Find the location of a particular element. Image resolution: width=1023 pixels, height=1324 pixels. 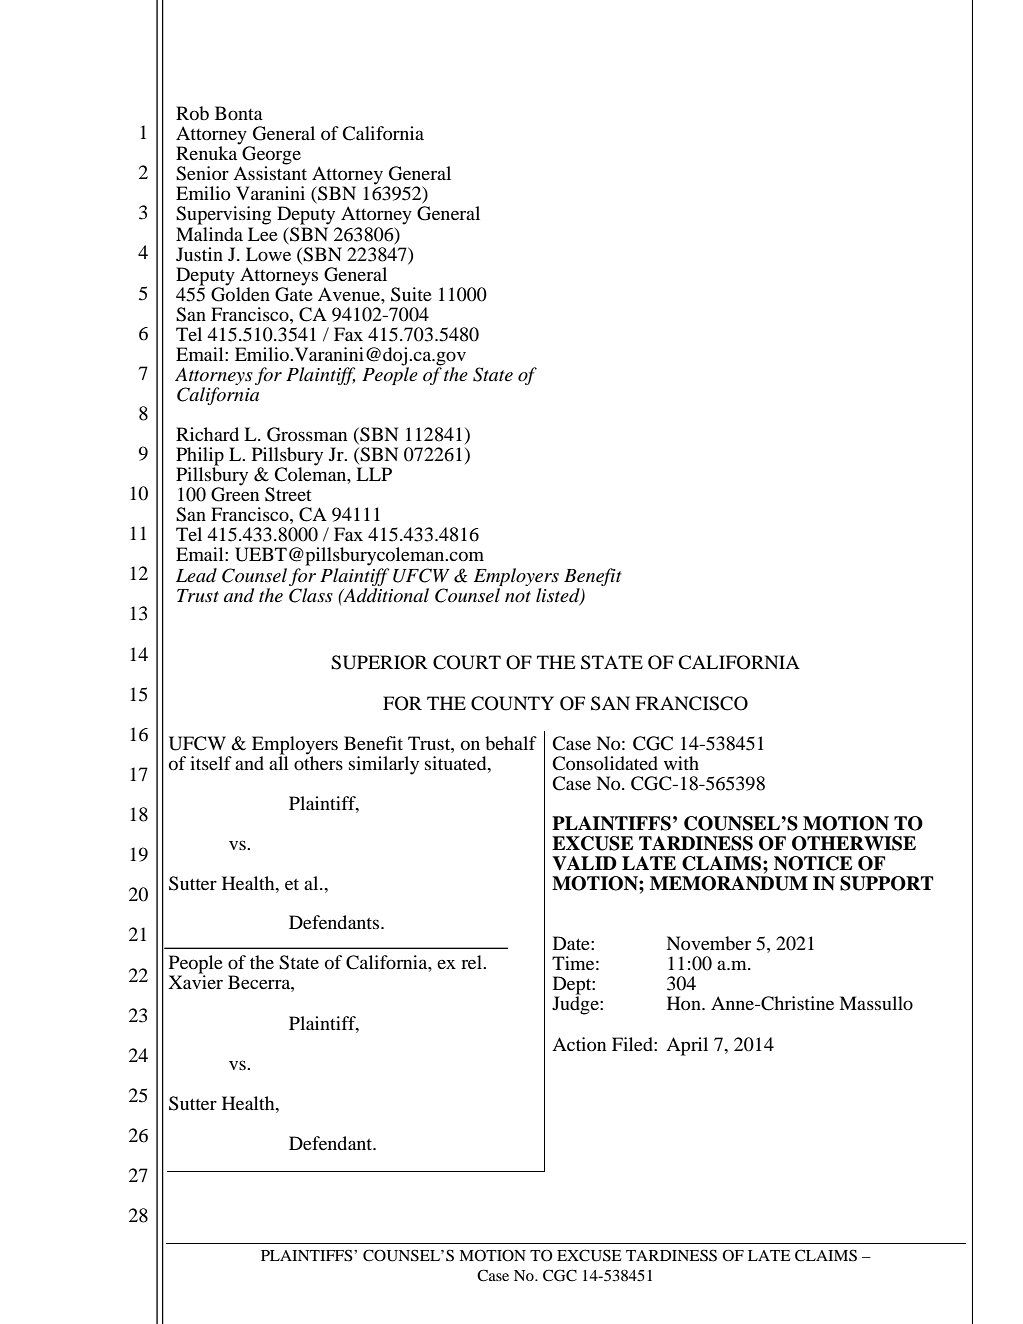

Grossman is located at coordinates (307, 434).
